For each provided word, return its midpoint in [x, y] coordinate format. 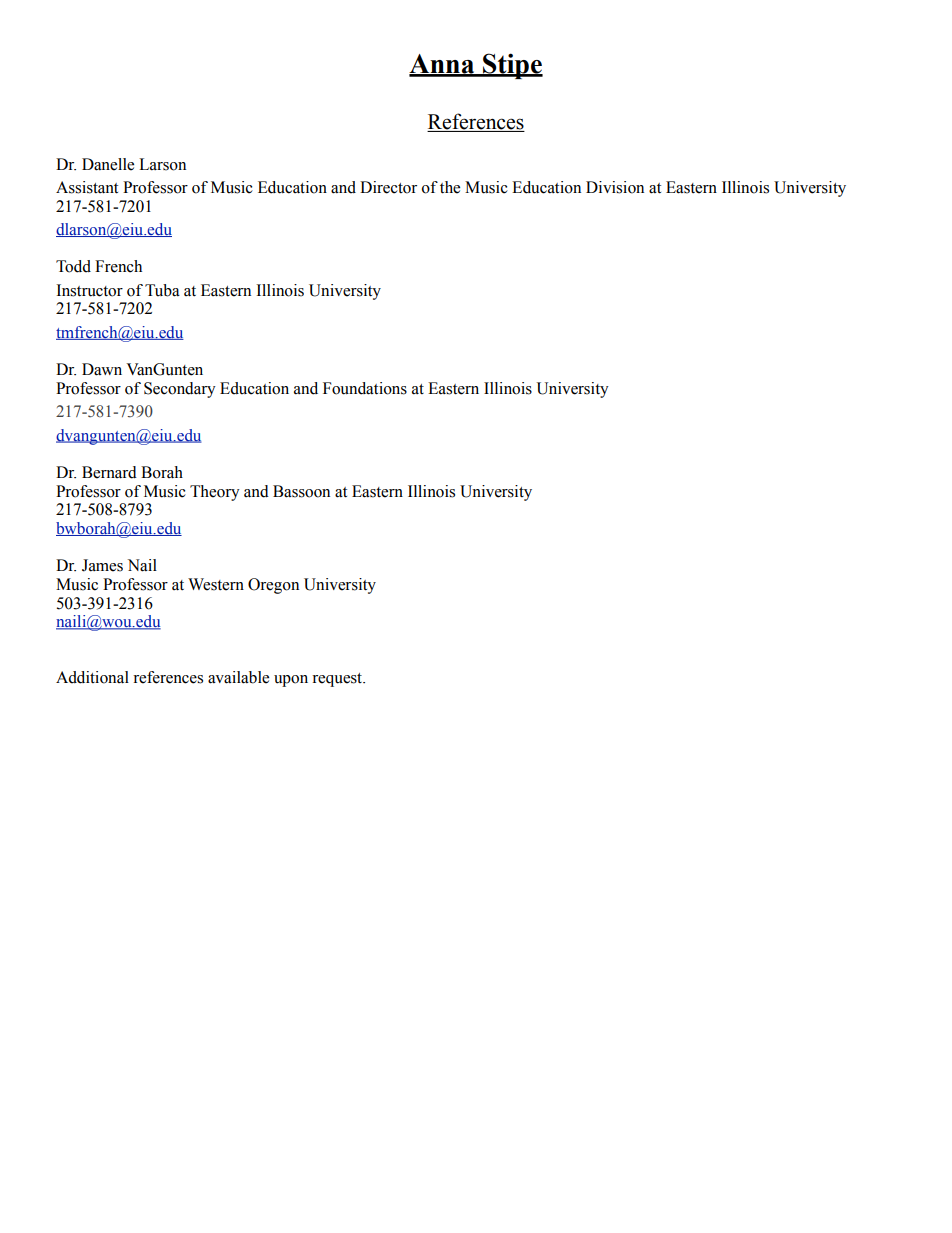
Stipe [512, 66]
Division [615, 187]
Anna [443, 65]
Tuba [162, 290]
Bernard [109, 472]
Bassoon [301, 491]
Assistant [87, 187]
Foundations [365, 388]
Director [388, 187]
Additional [92, 677]
